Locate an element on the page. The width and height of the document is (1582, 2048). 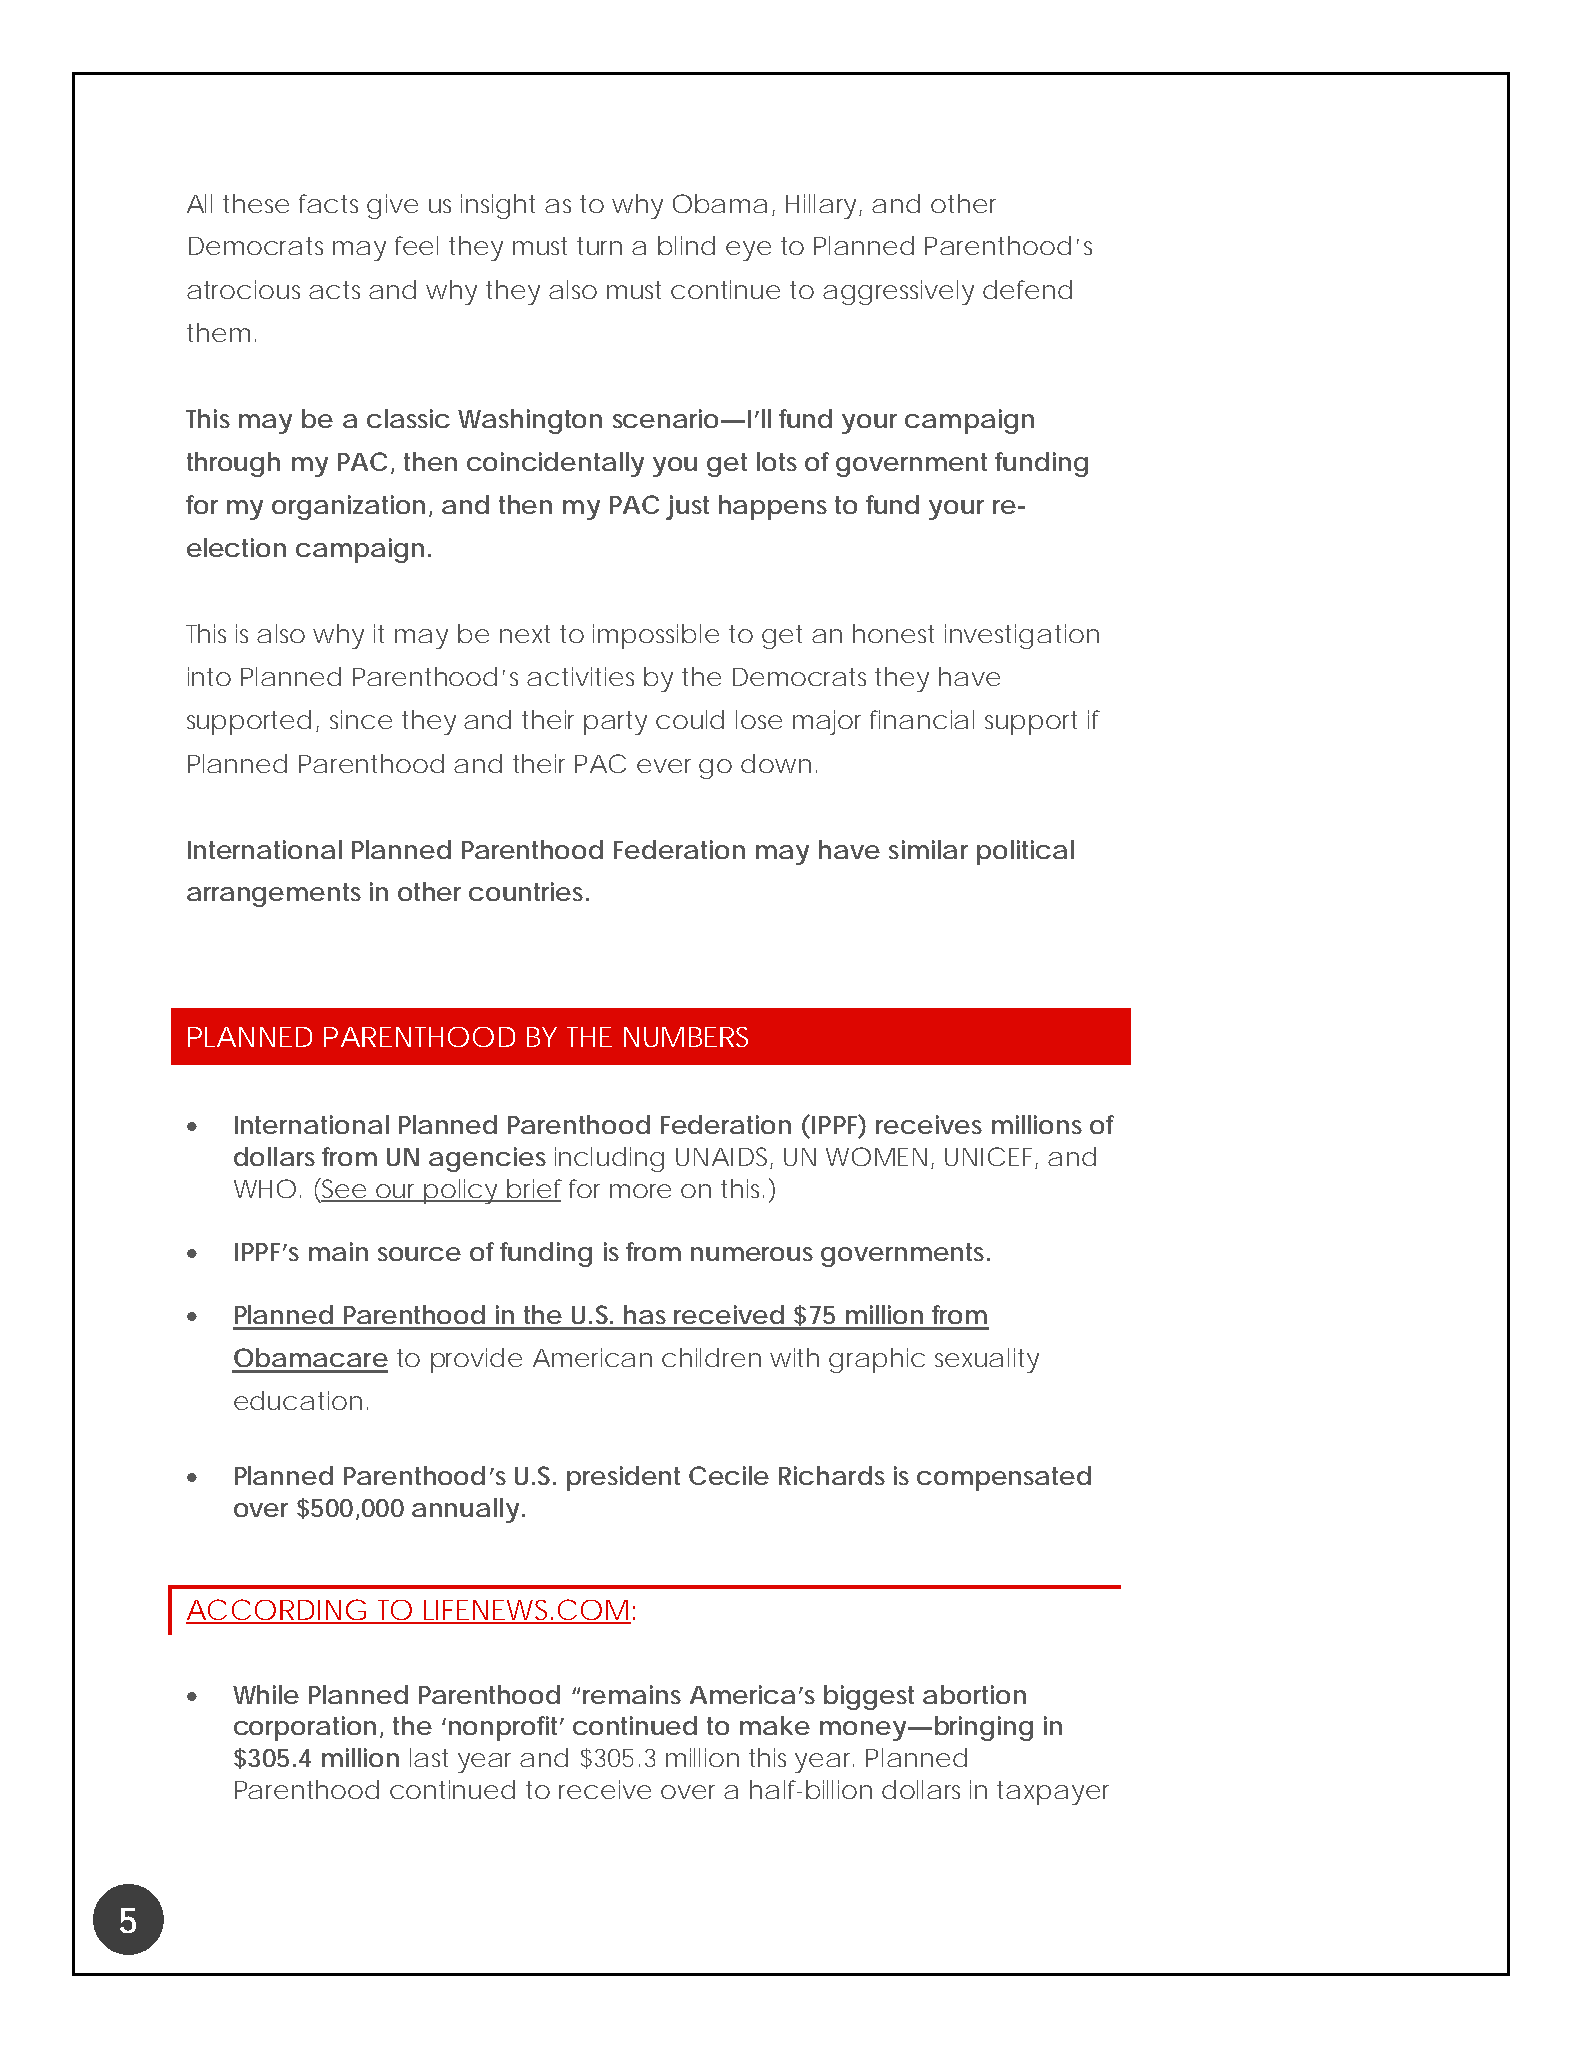
abortion is located at coordinates (974, 1694).
